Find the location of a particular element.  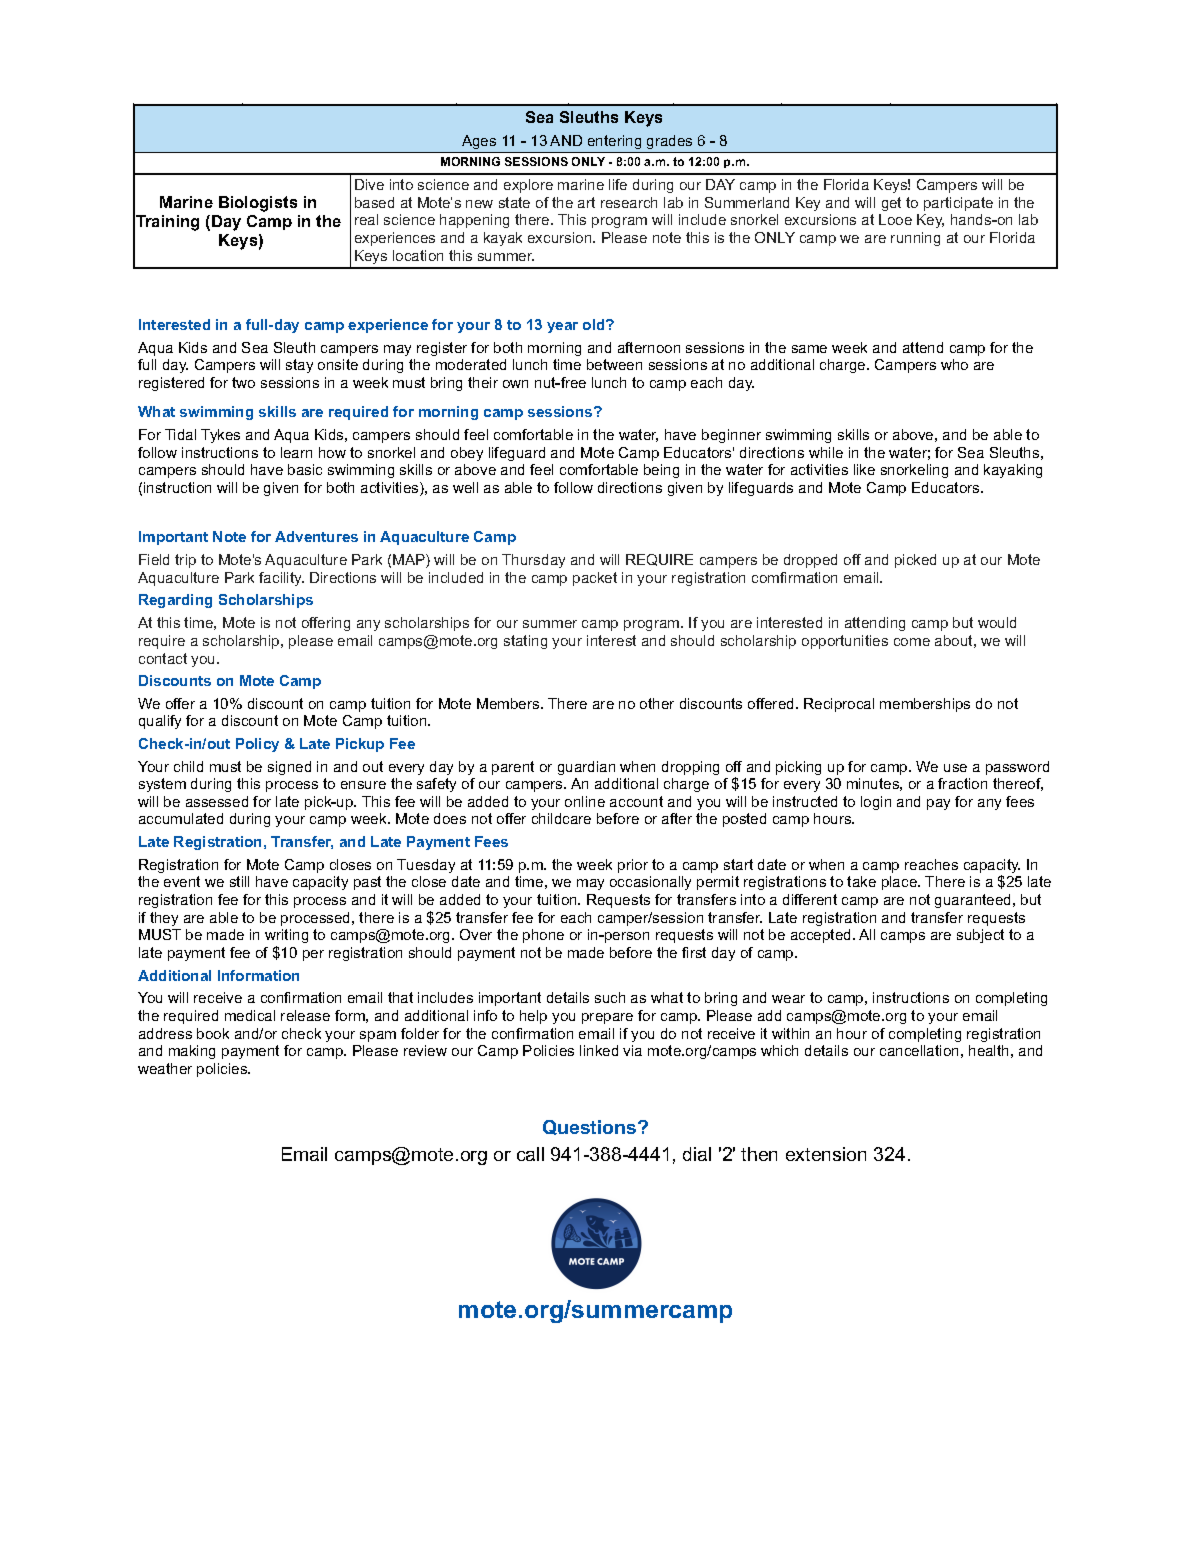

weather is located at coordinates (165, 1068).
